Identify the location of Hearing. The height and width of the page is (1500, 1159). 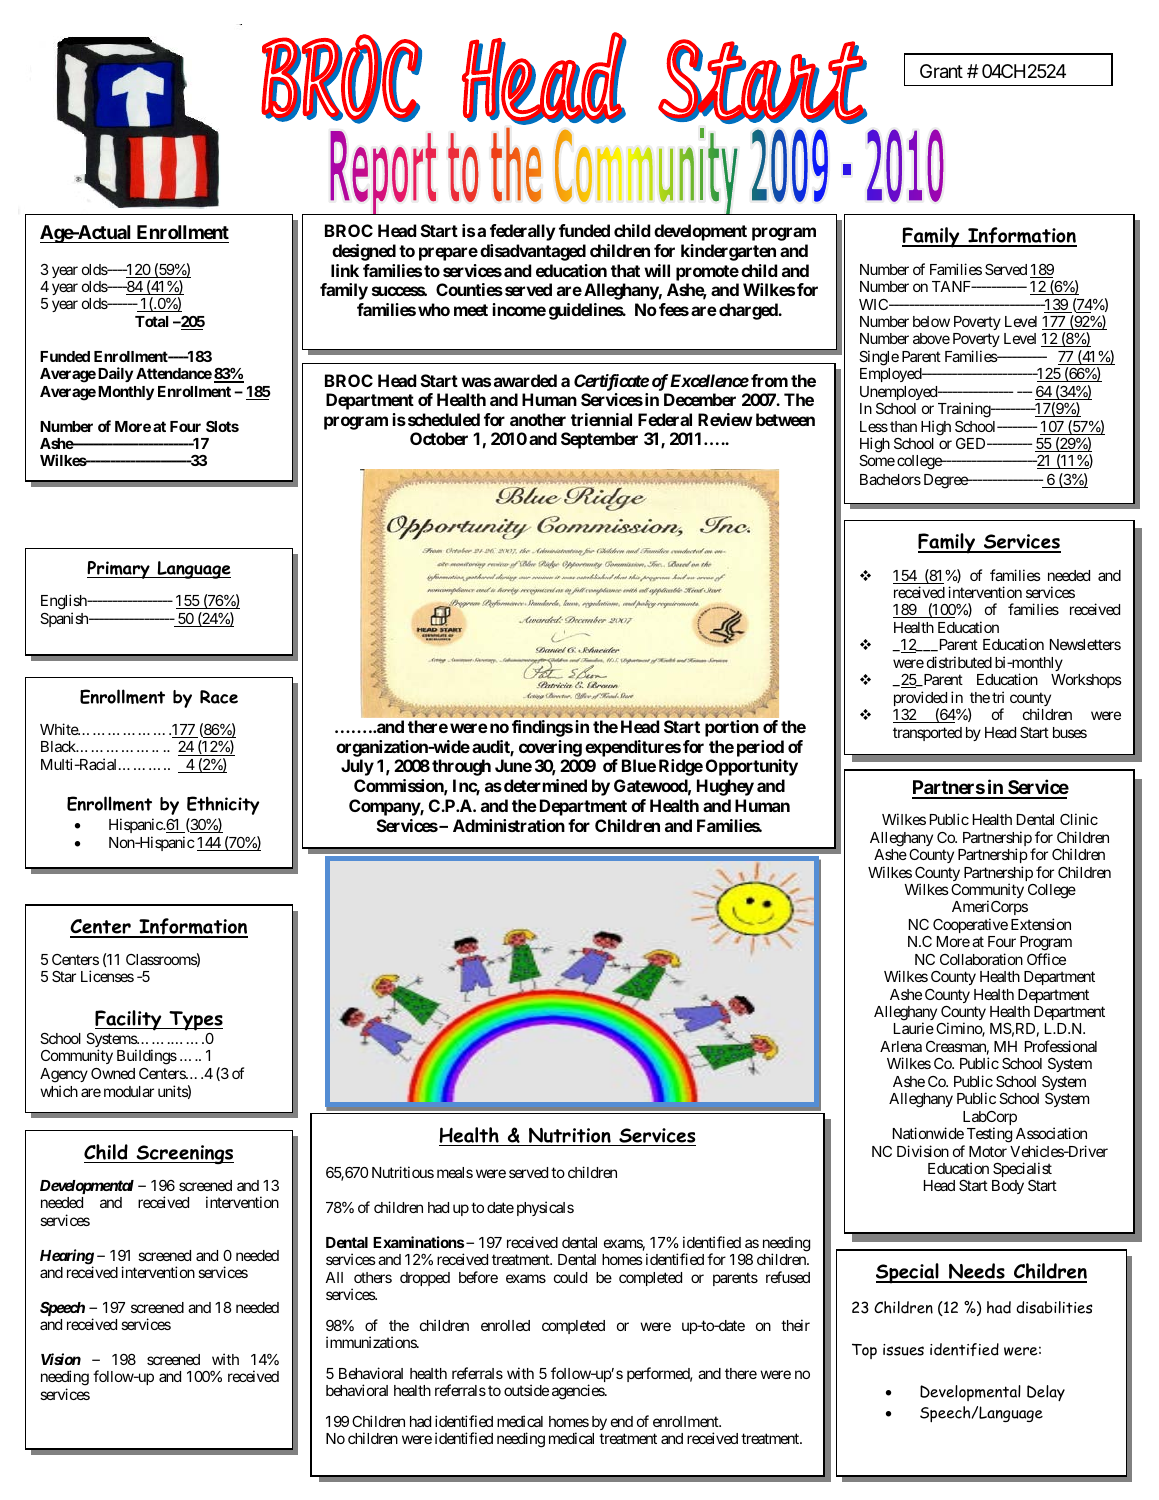
(67, 1258).
